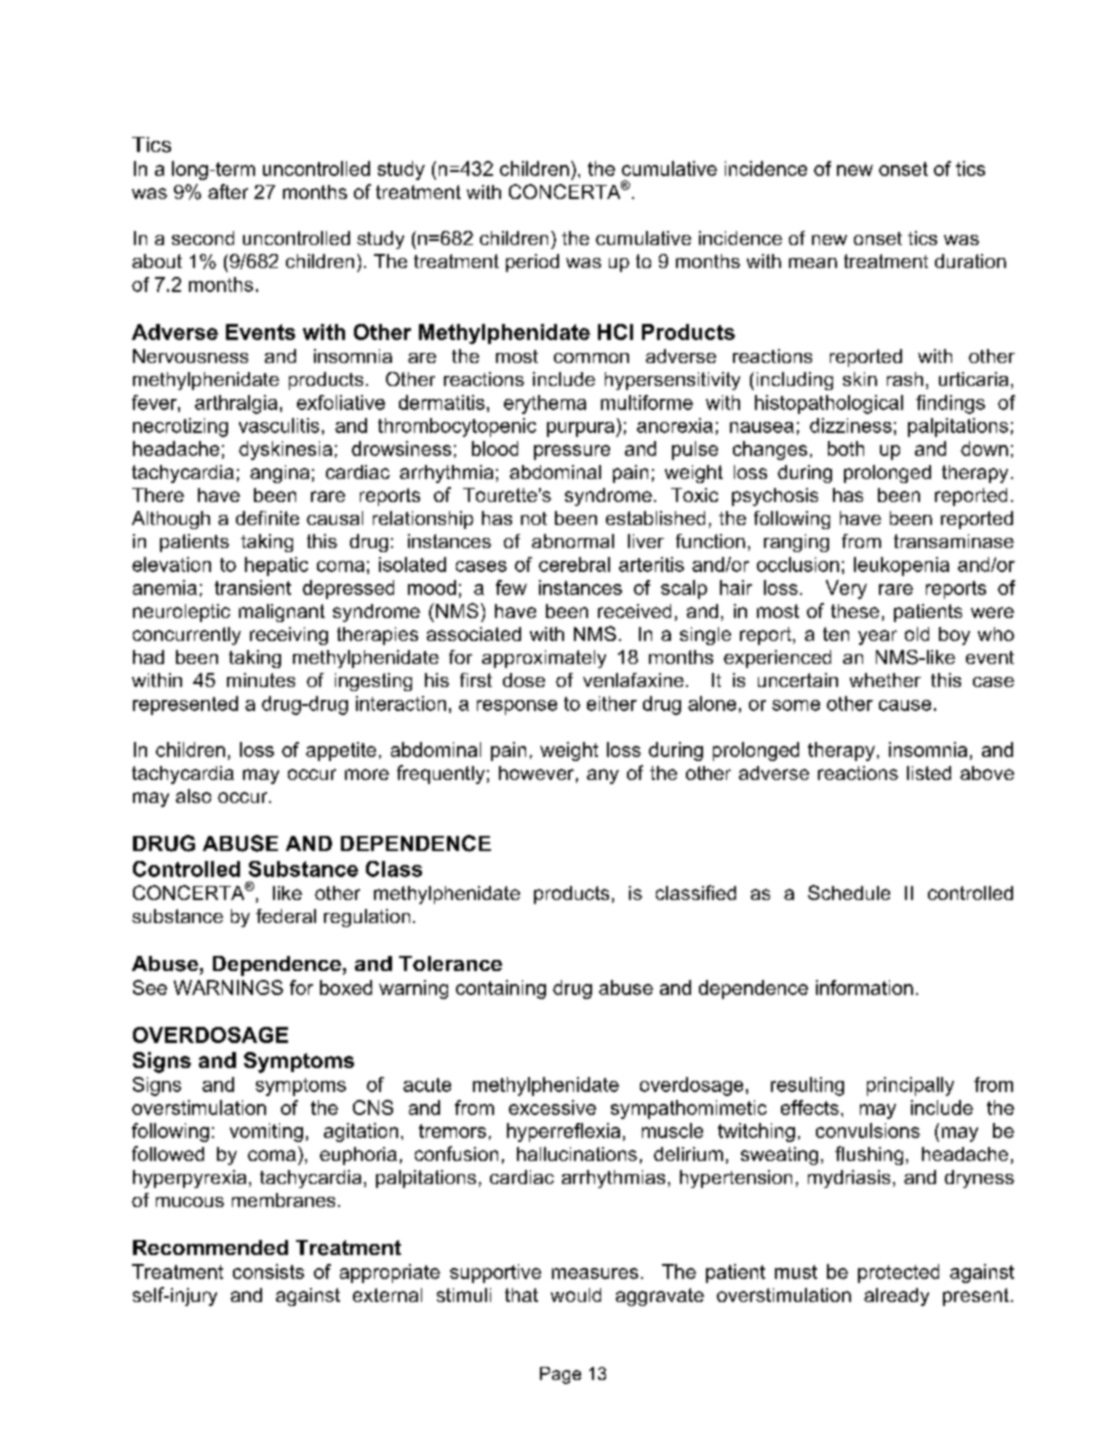 The image size is (1120, 1450). I want to click on period, so click(532, 263).
